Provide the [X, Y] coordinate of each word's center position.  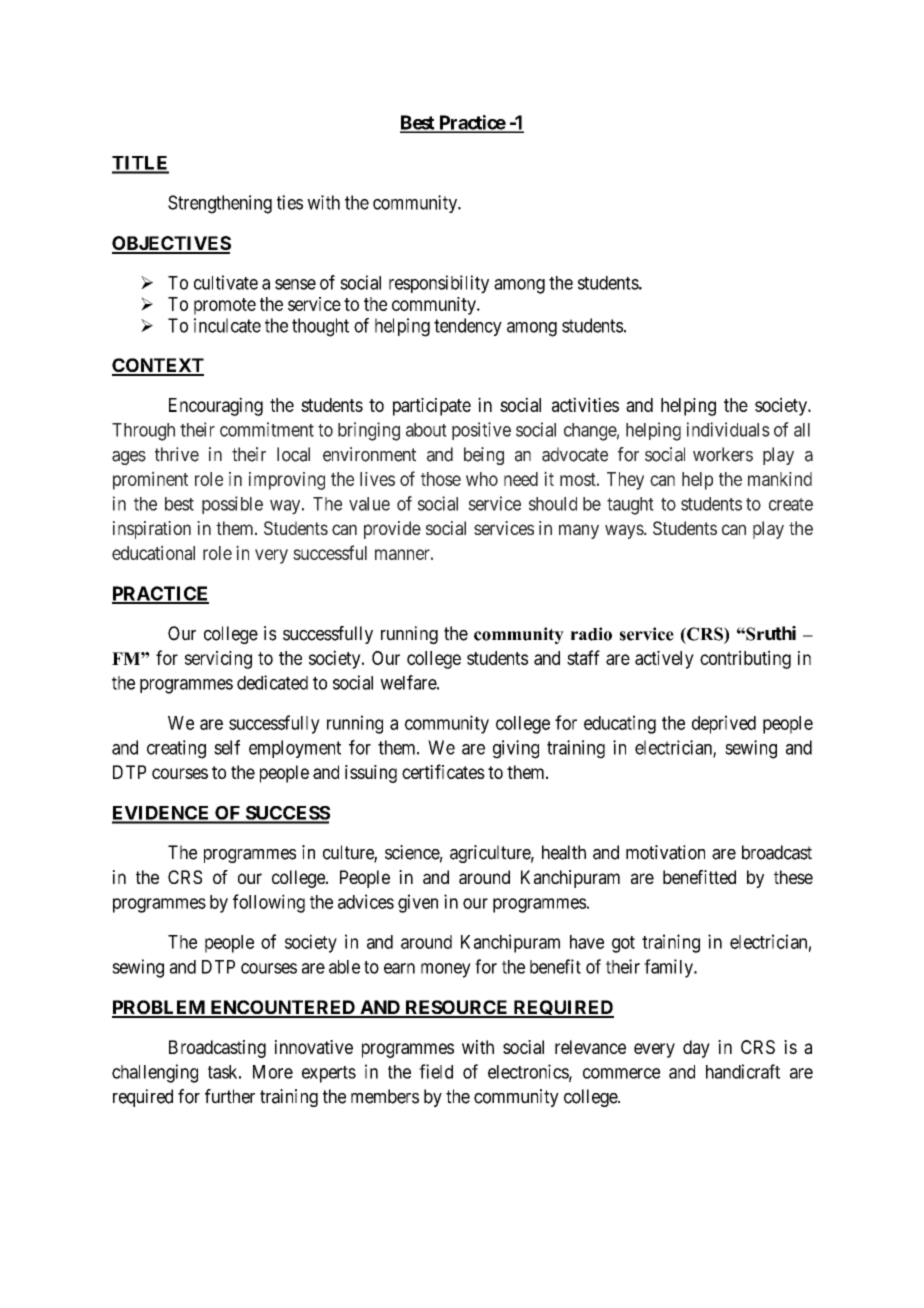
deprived [724, 724]
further [230, 1096]
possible [232, 505]
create [791, 504]
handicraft [743, 1071]
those [441, 479]
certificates [443, 771]
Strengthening [220, 204]
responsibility [439, 284]
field [436, 1071]
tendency [468, 327]
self [227, 747]
